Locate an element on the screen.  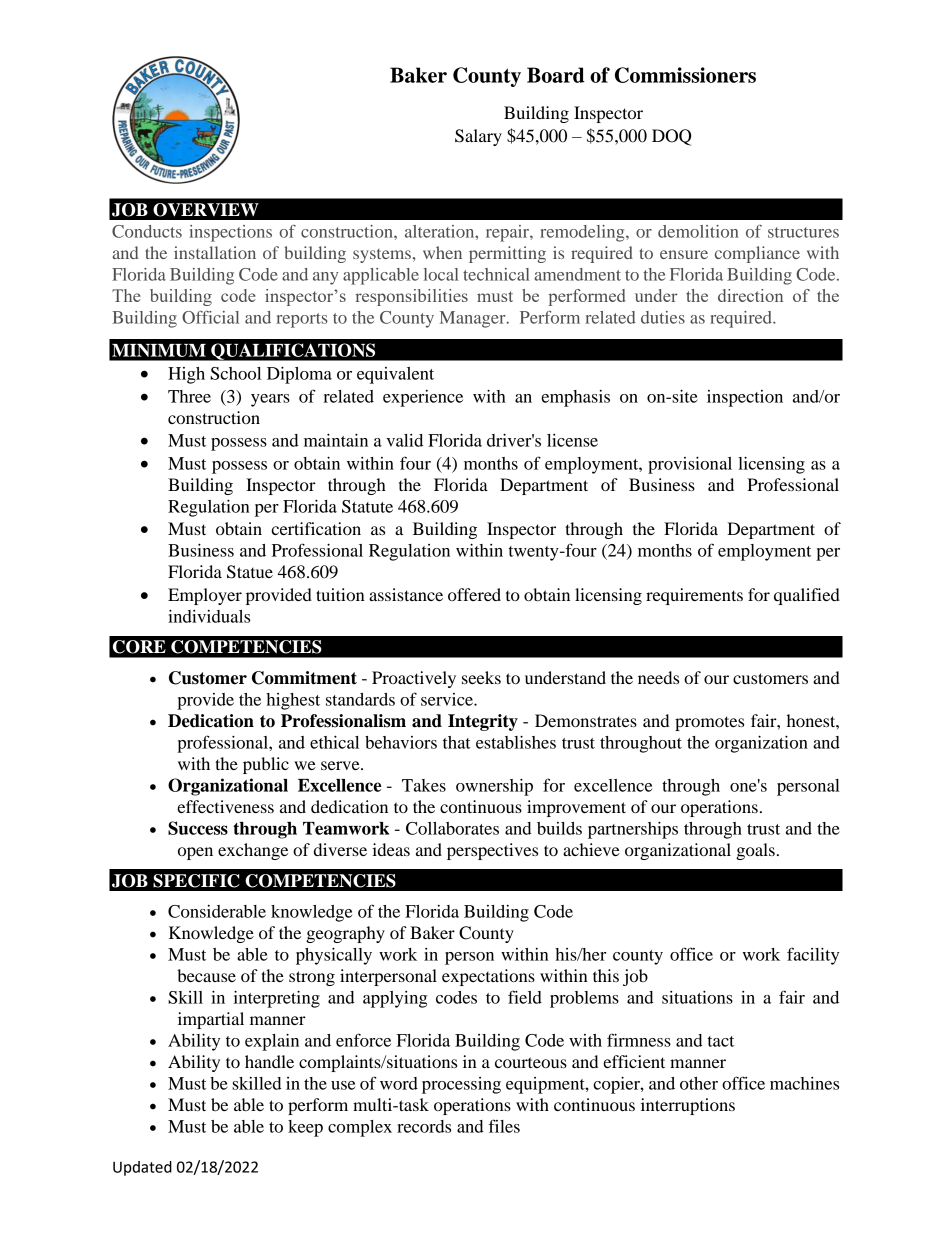
OVERVIEW is located at coordinates (206, 210).
